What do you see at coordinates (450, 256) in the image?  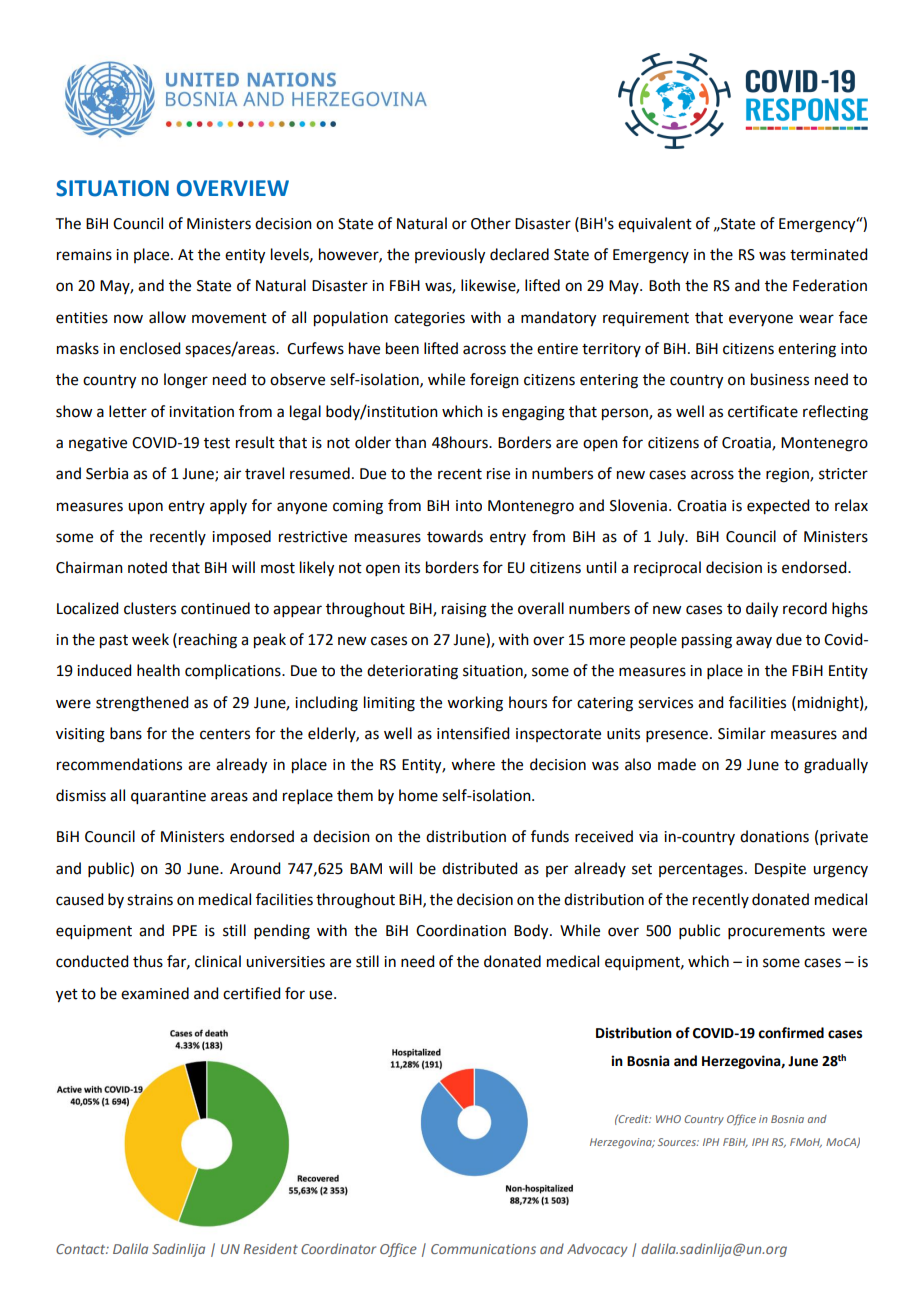 I see `previously` at bounding box center [450, 256].
